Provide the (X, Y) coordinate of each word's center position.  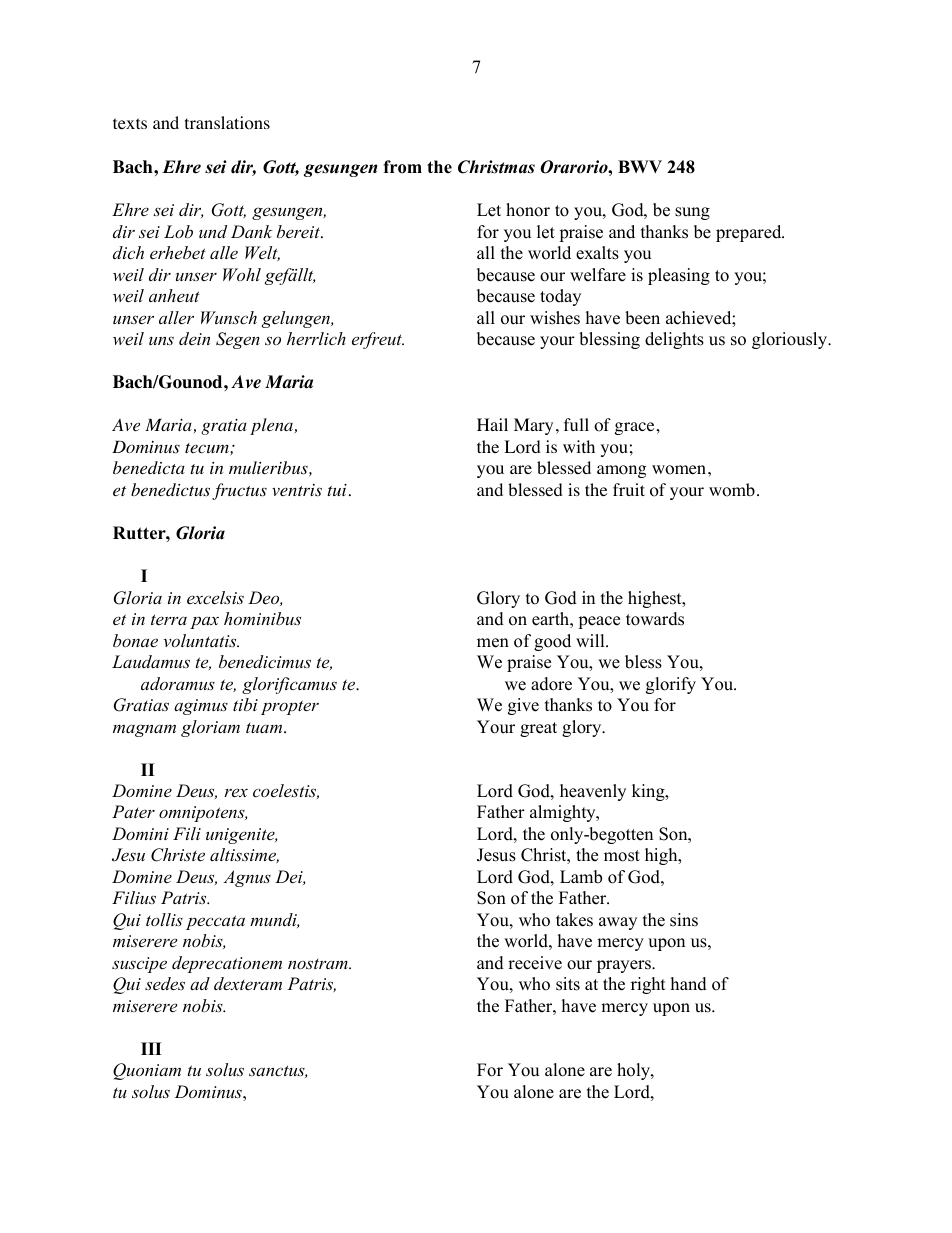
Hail (492, 424)
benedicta (149, 467)
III (151, 1048)
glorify (671, 685)
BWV (640, 166)
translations (227, 123)
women (680, 470)
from (402, 167)
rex (236, 792)
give (523, 706)
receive (535, 963)
